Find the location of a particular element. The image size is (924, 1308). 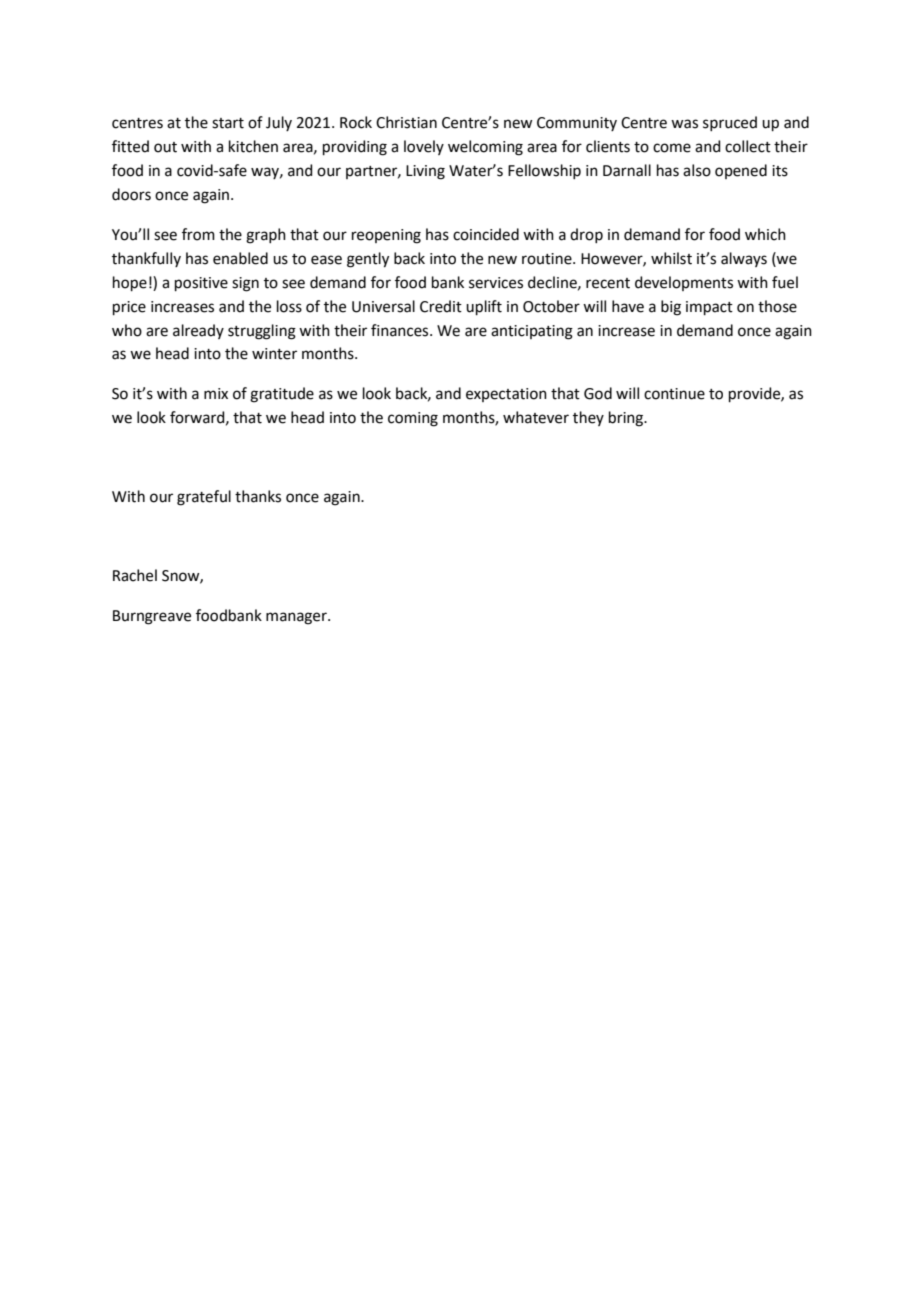

Rachel is located at coordinates (135, 575).
